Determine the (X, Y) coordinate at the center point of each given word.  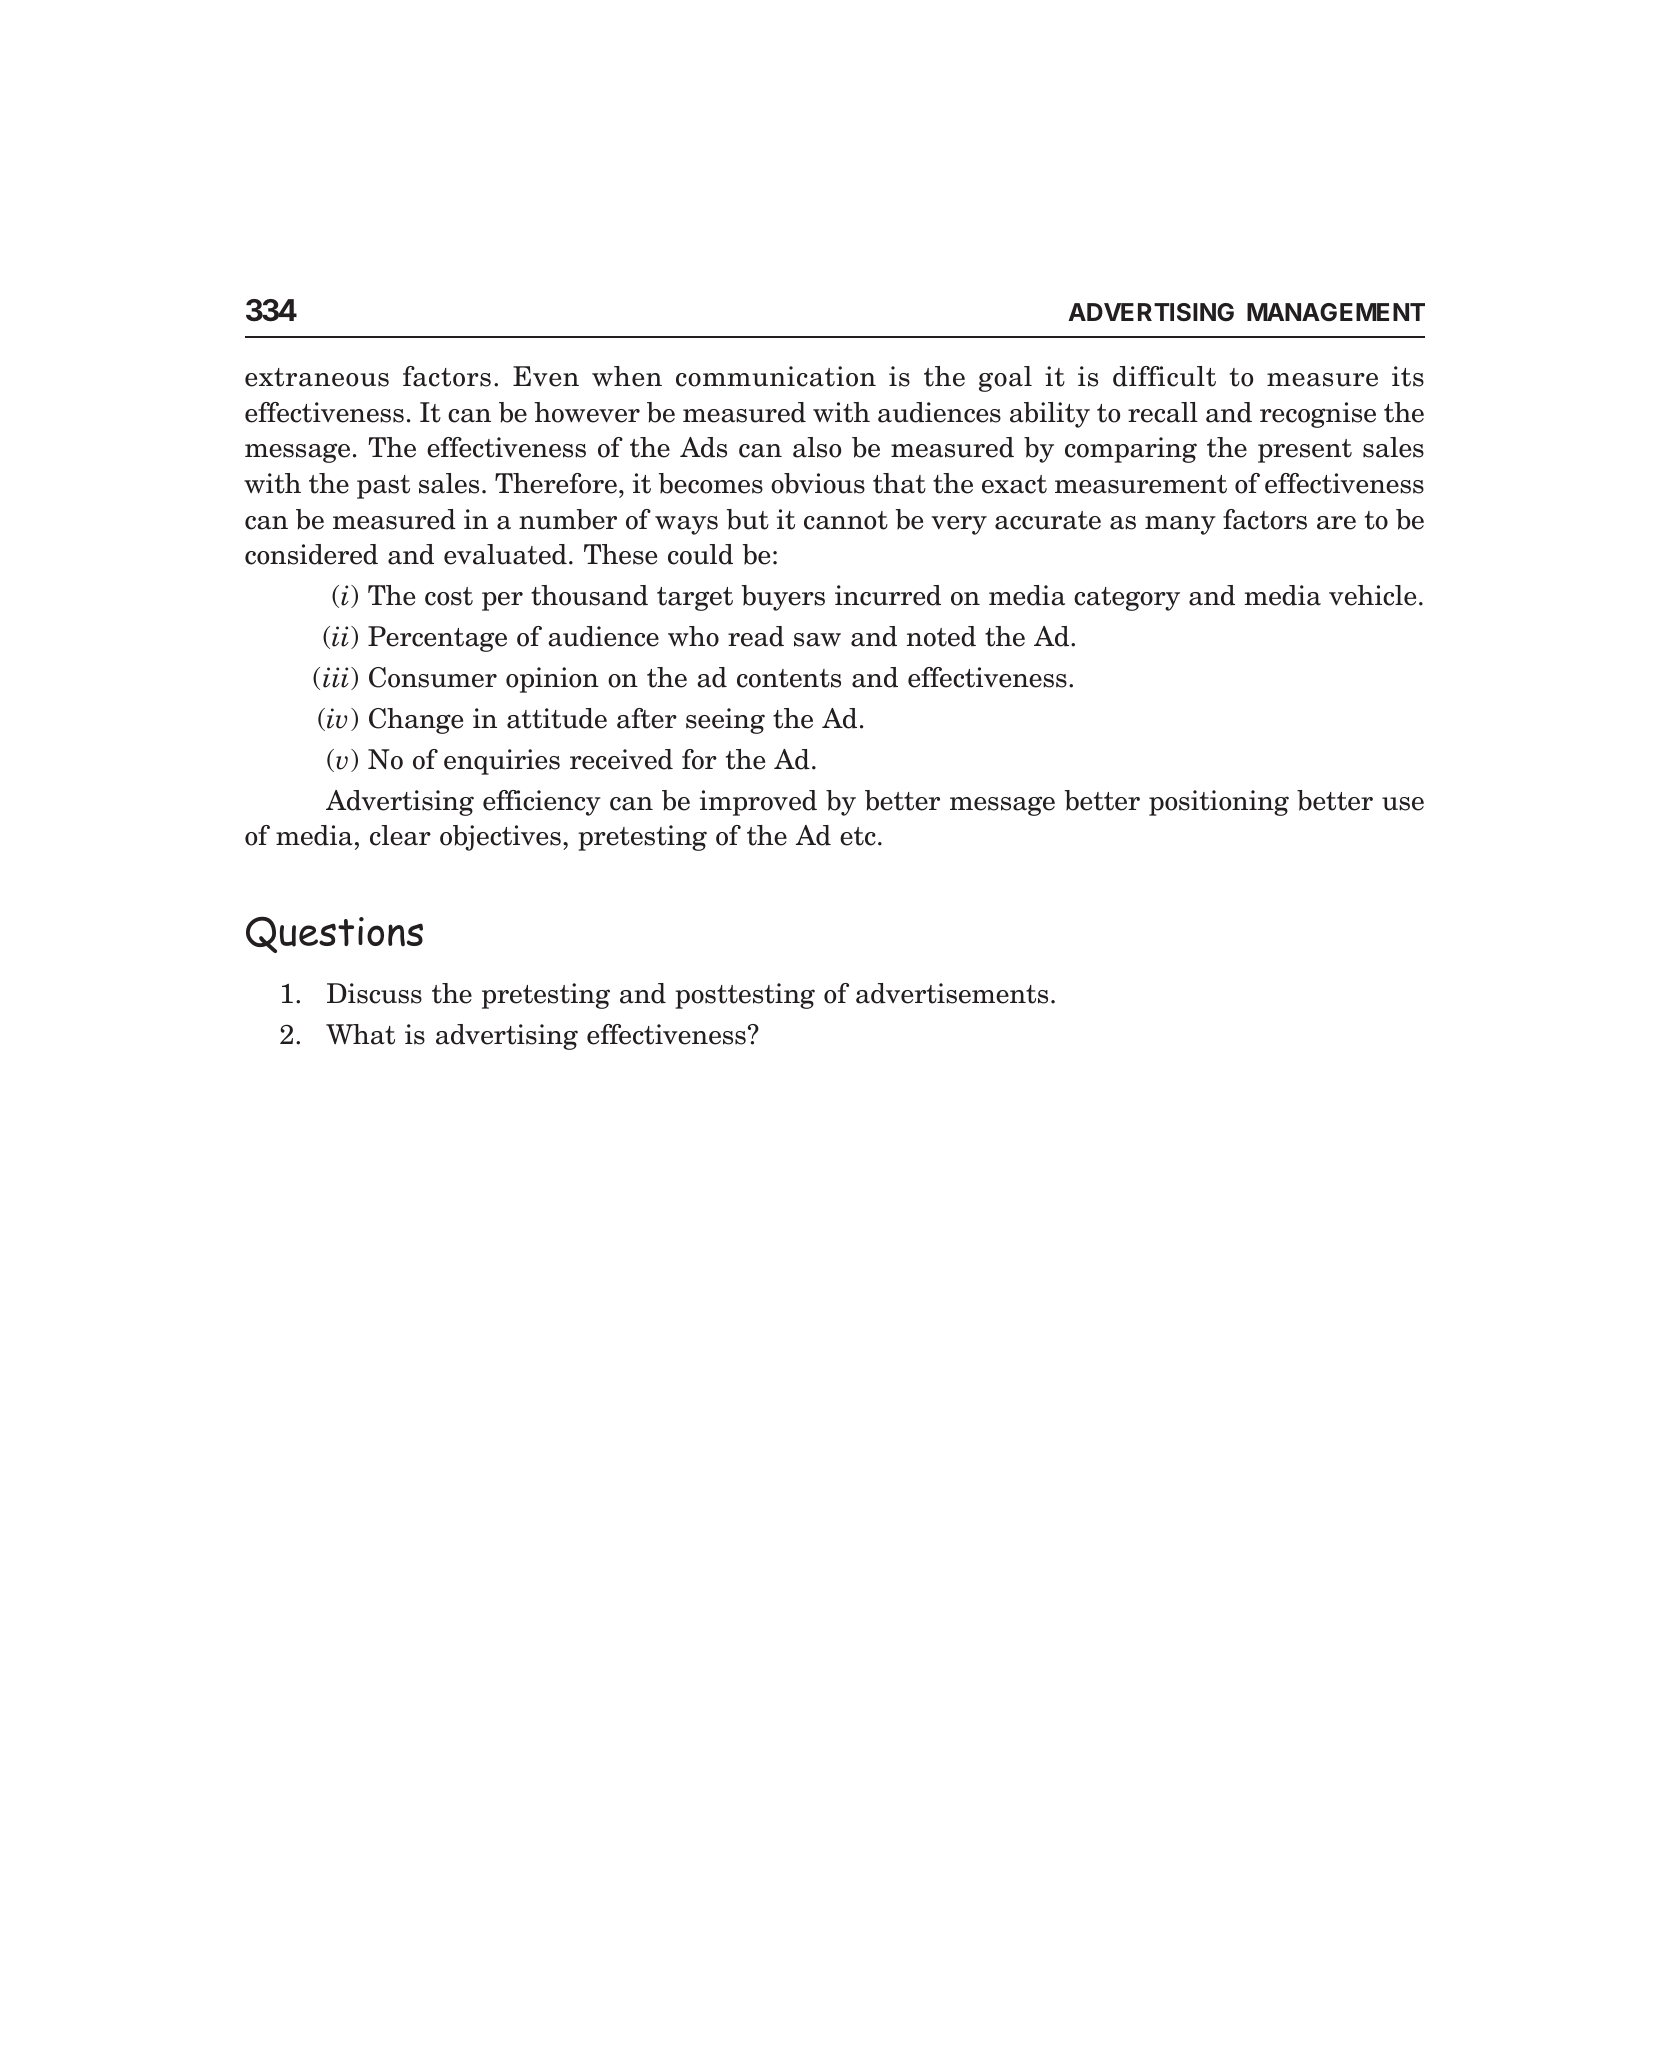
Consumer (433, 677)
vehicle (1372, 595)
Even (546, 376)
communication (776, 376)
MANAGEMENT (1336, 312)
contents (789, 678)
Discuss (374, 993)
